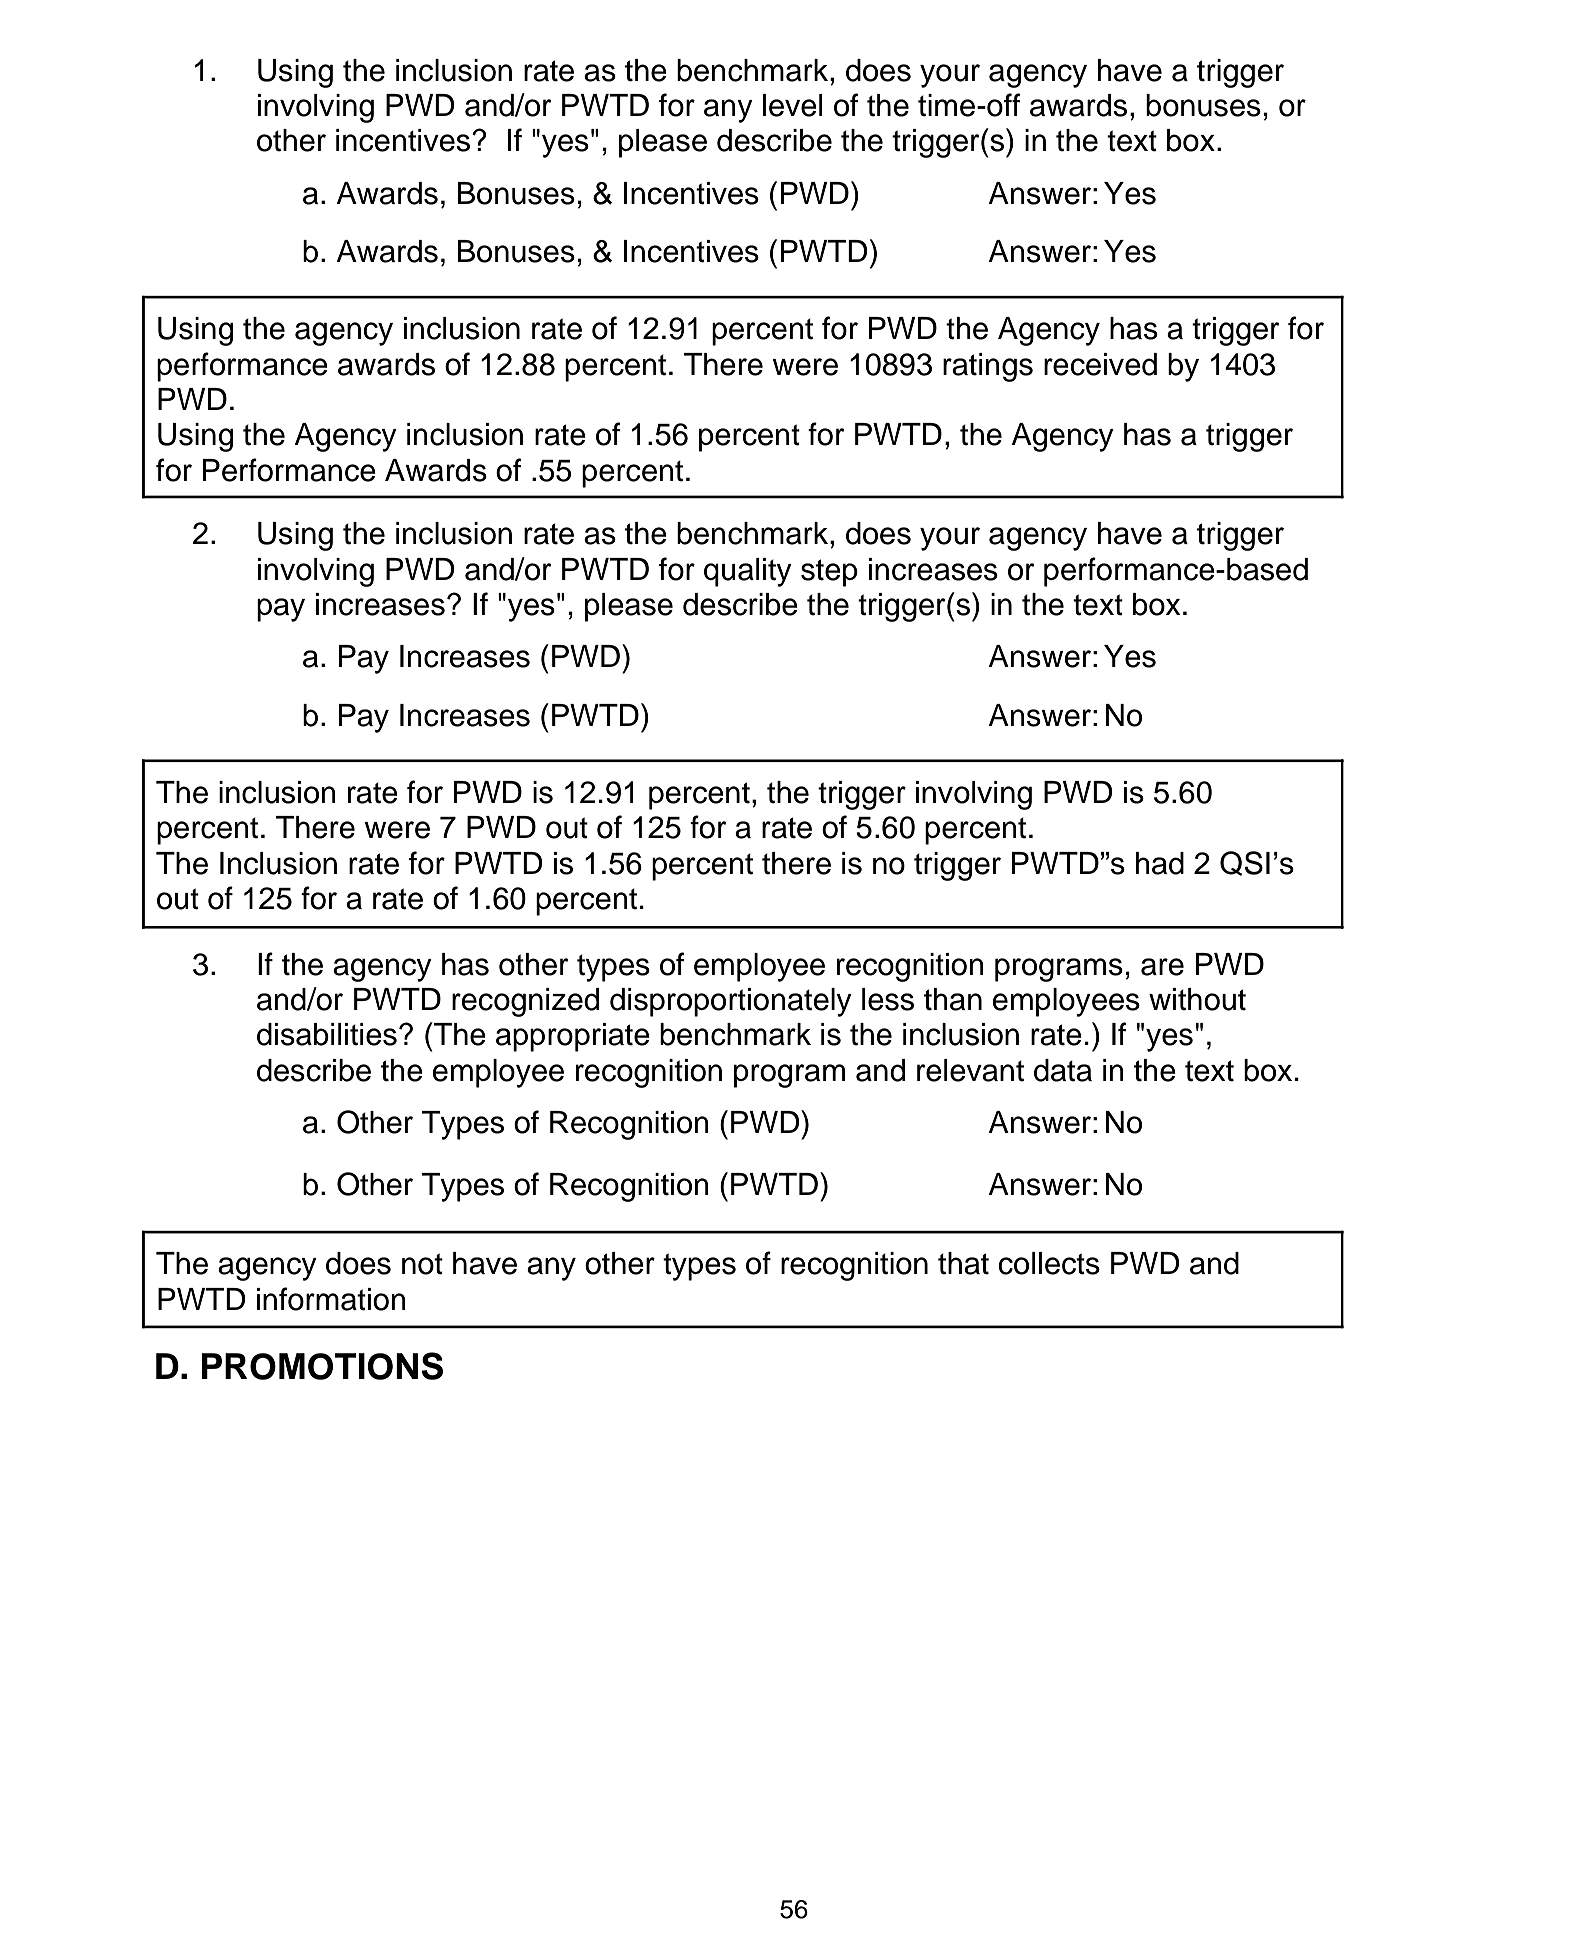  Describe the element at coordinates (988, 367) in the image. I see `ratings` at that location.
